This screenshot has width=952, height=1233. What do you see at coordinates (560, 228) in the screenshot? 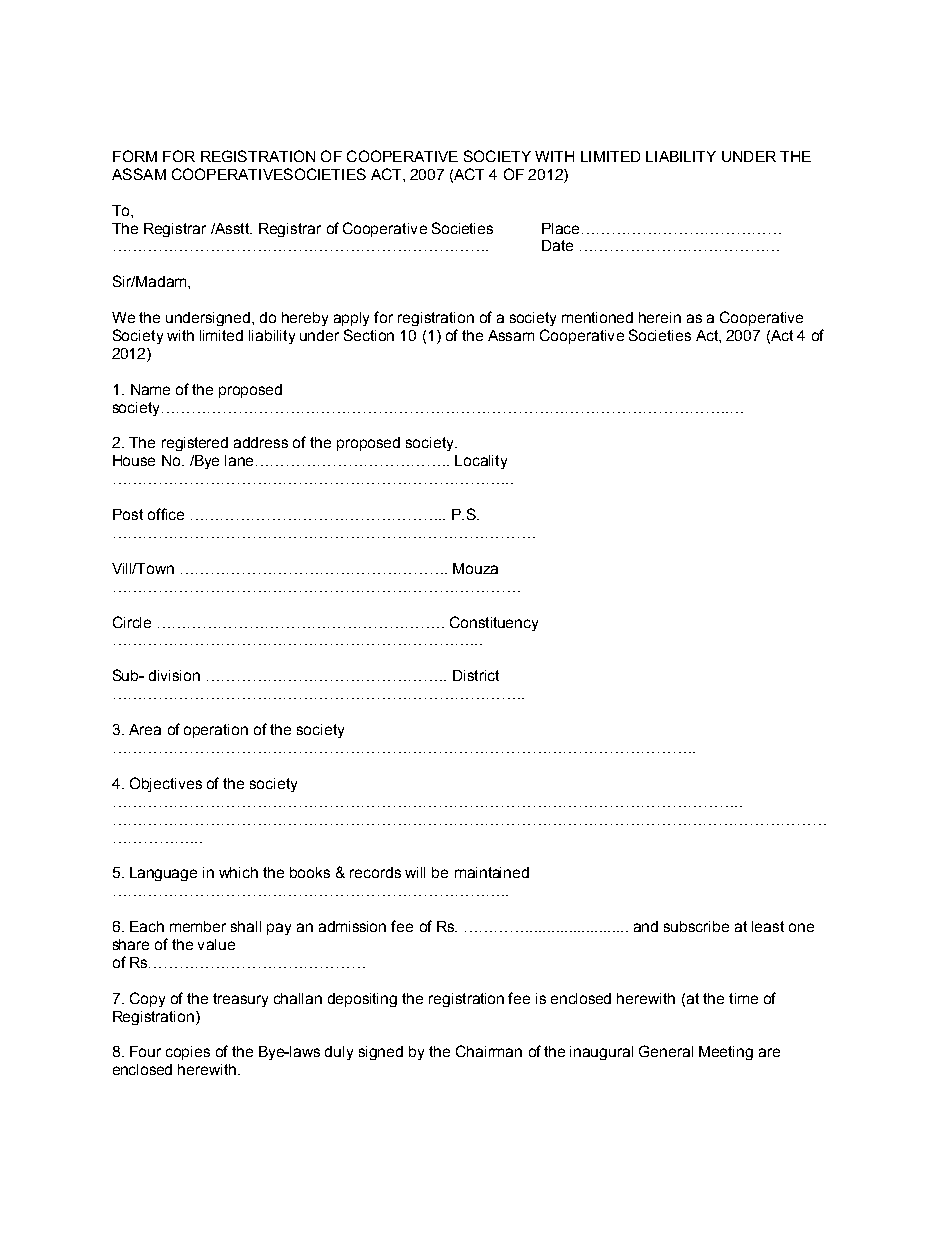
I see `Place` at bounding box center [560, 228].
